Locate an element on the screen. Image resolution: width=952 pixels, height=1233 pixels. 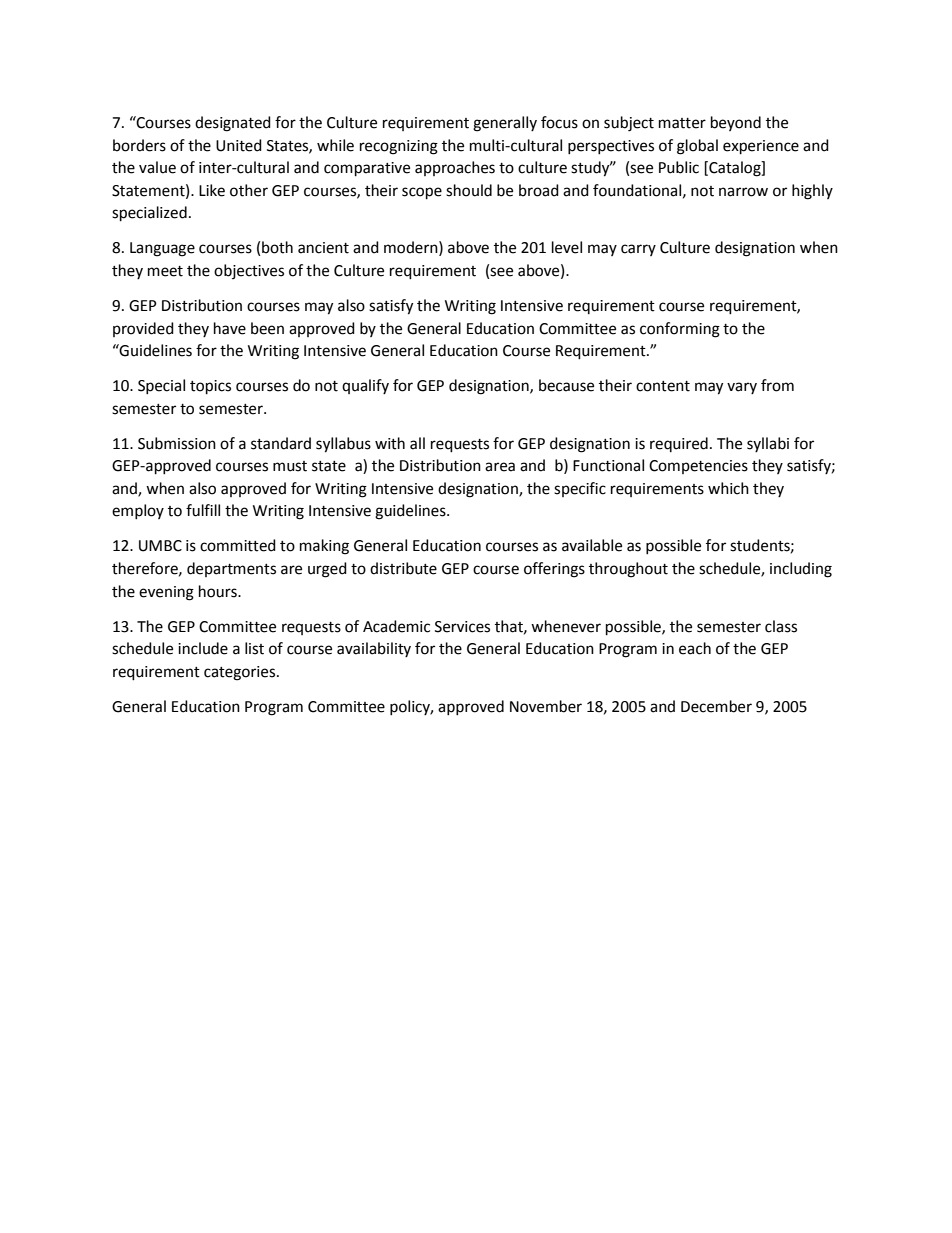
categories is located at coordinates (239, 673).
